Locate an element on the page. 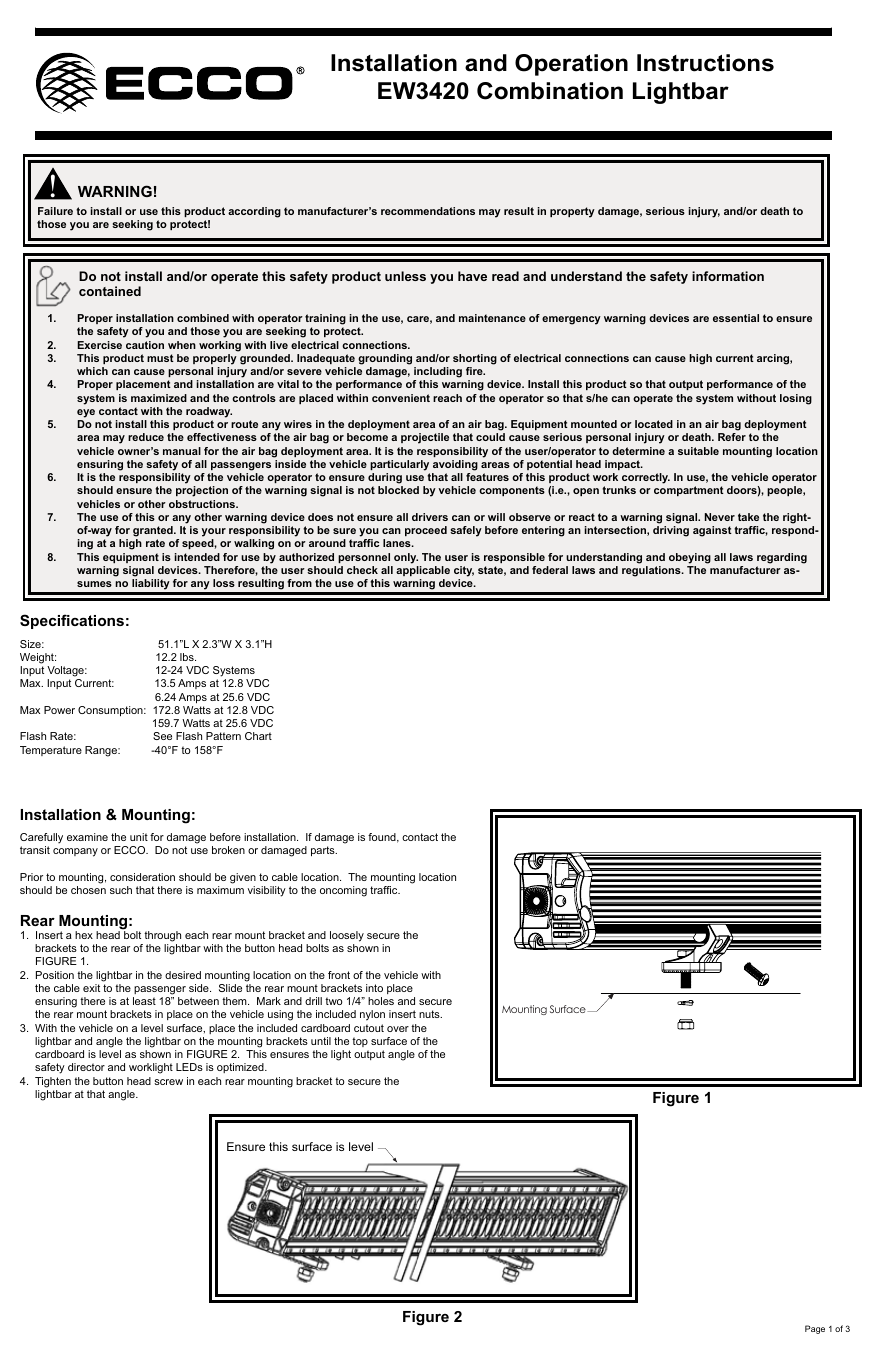 The image size is (875, 1352). regulations is located at coordinates (652, 571).
